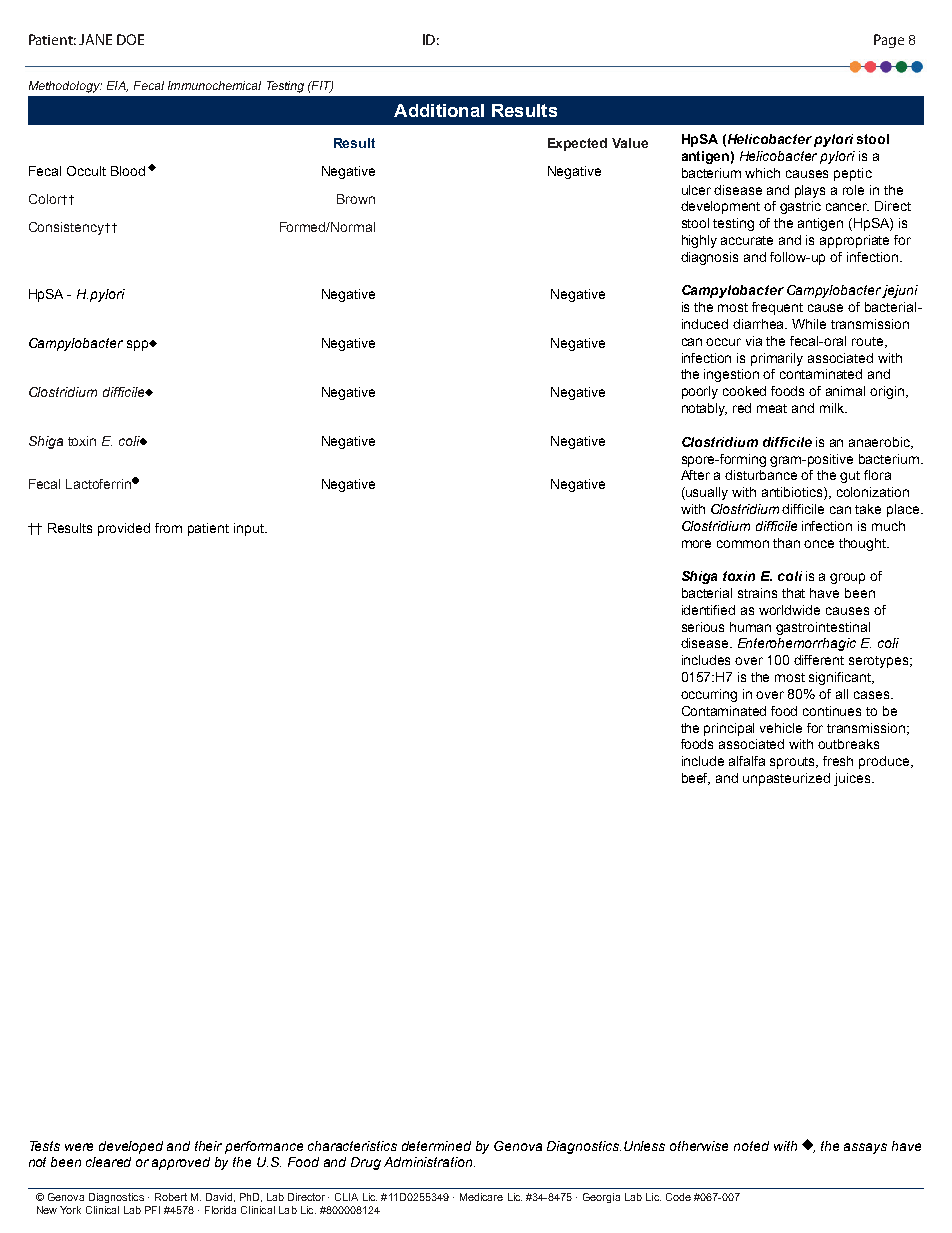  I want to click on provided, so click(124, 529).
